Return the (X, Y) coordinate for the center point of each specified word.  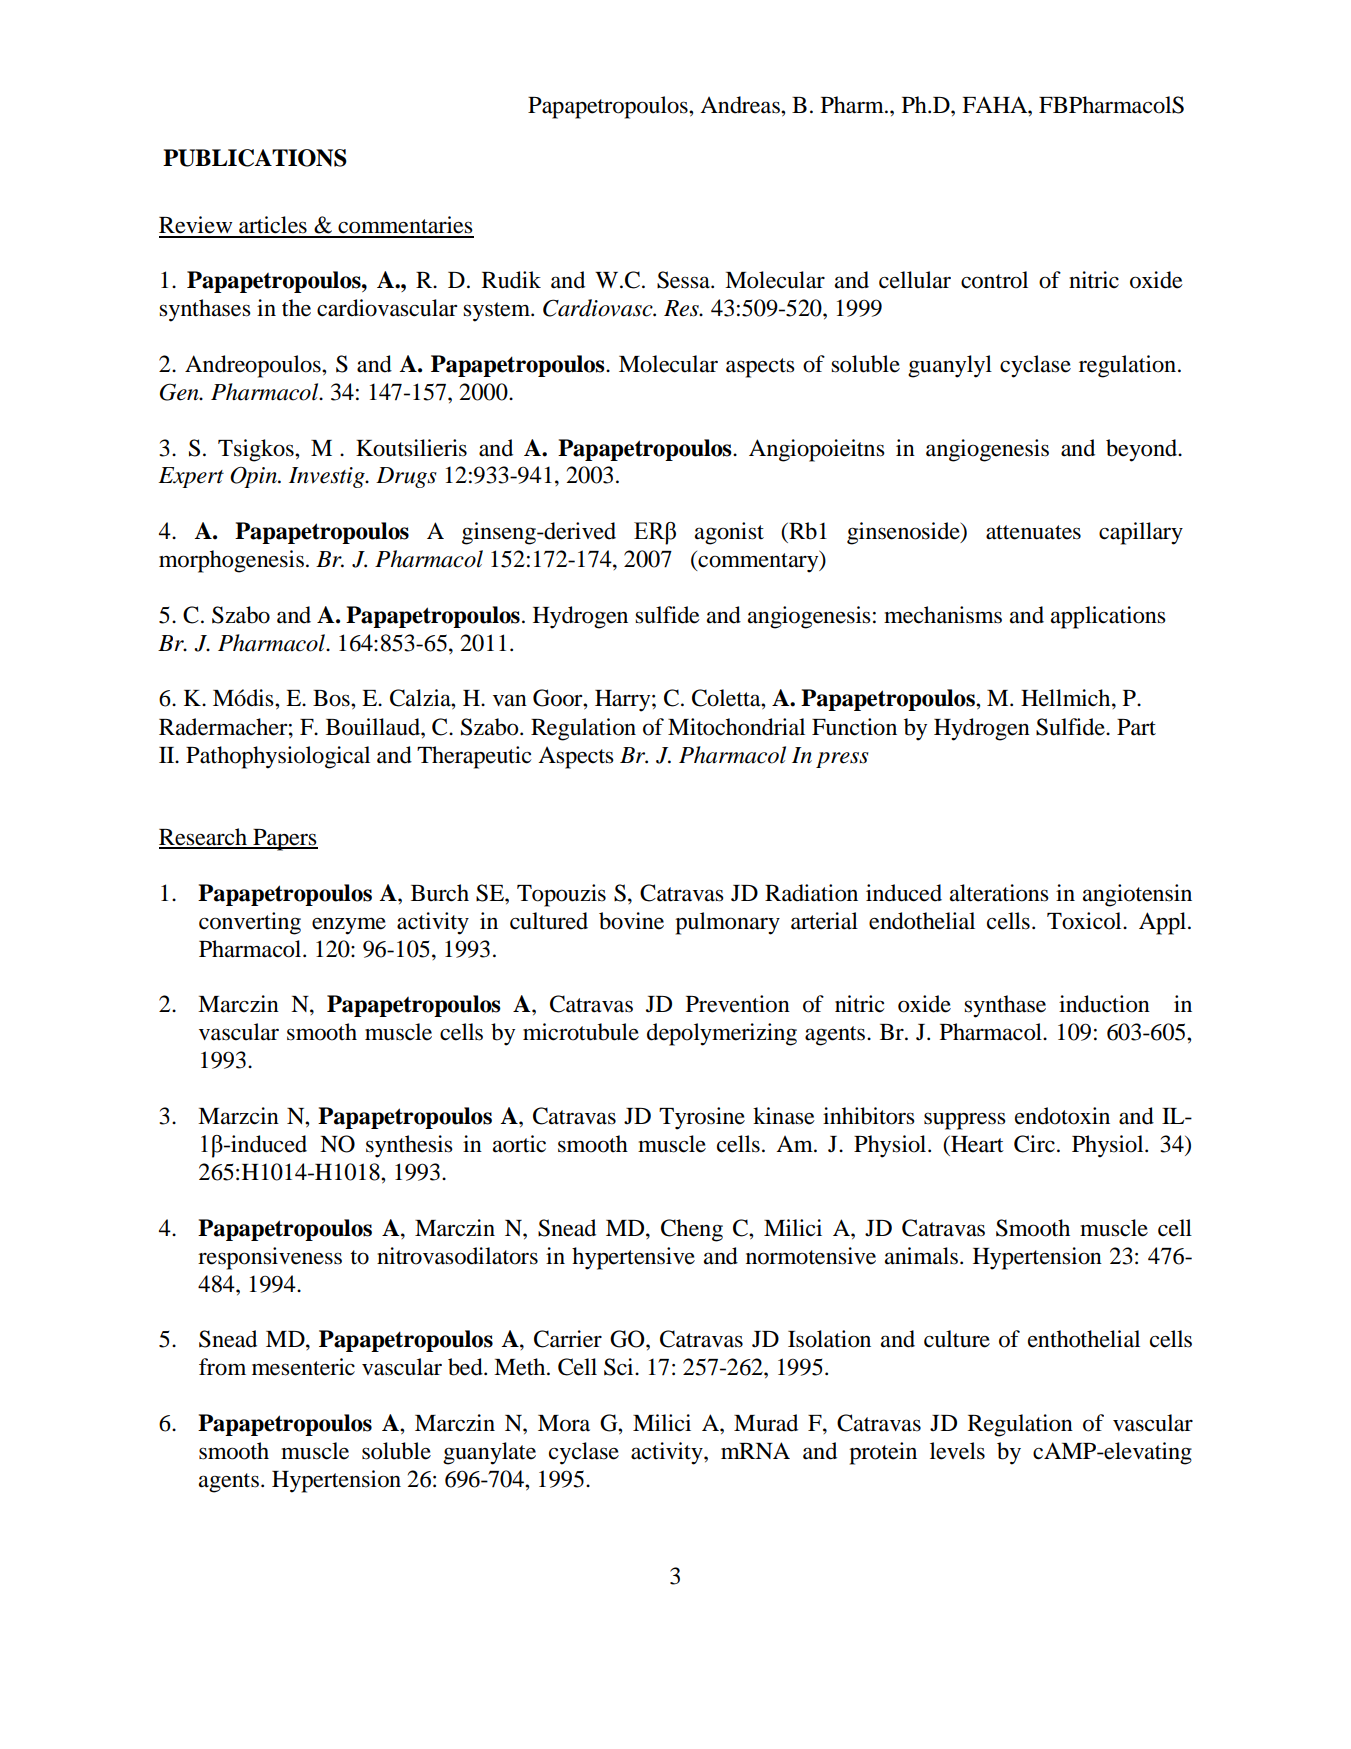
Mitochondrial (736, 727)
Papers (284, 840)
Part (1136, 727)
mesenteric (303, 1367)
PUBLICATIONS (255, 158)
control (994, 280)
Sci (620, 1367)
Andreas (741, 105)
